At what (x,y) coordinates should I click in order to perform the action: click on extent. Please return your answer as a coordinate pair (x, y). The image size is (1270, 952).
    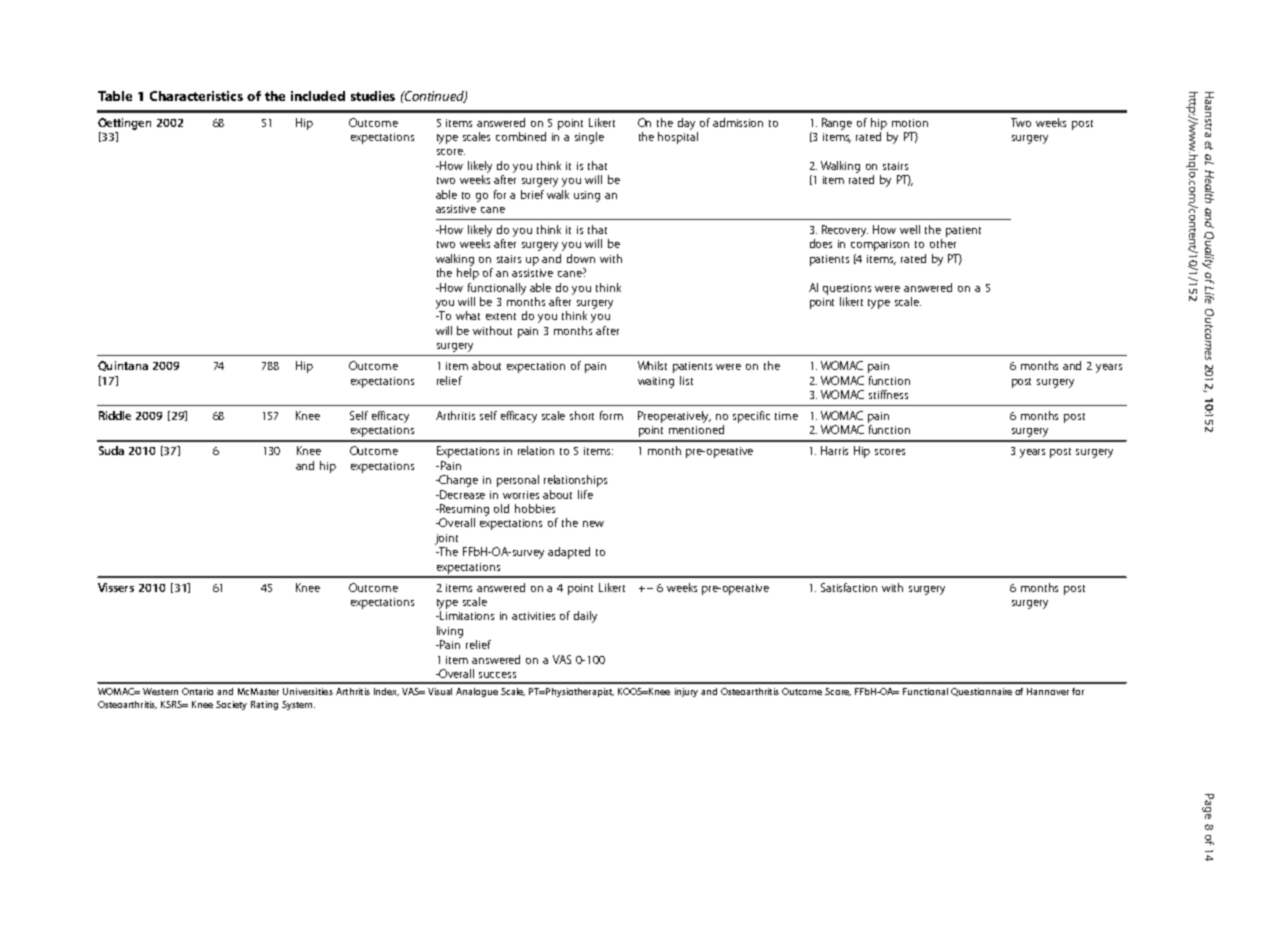
    Looking at the image, I should click on (501, 316).
